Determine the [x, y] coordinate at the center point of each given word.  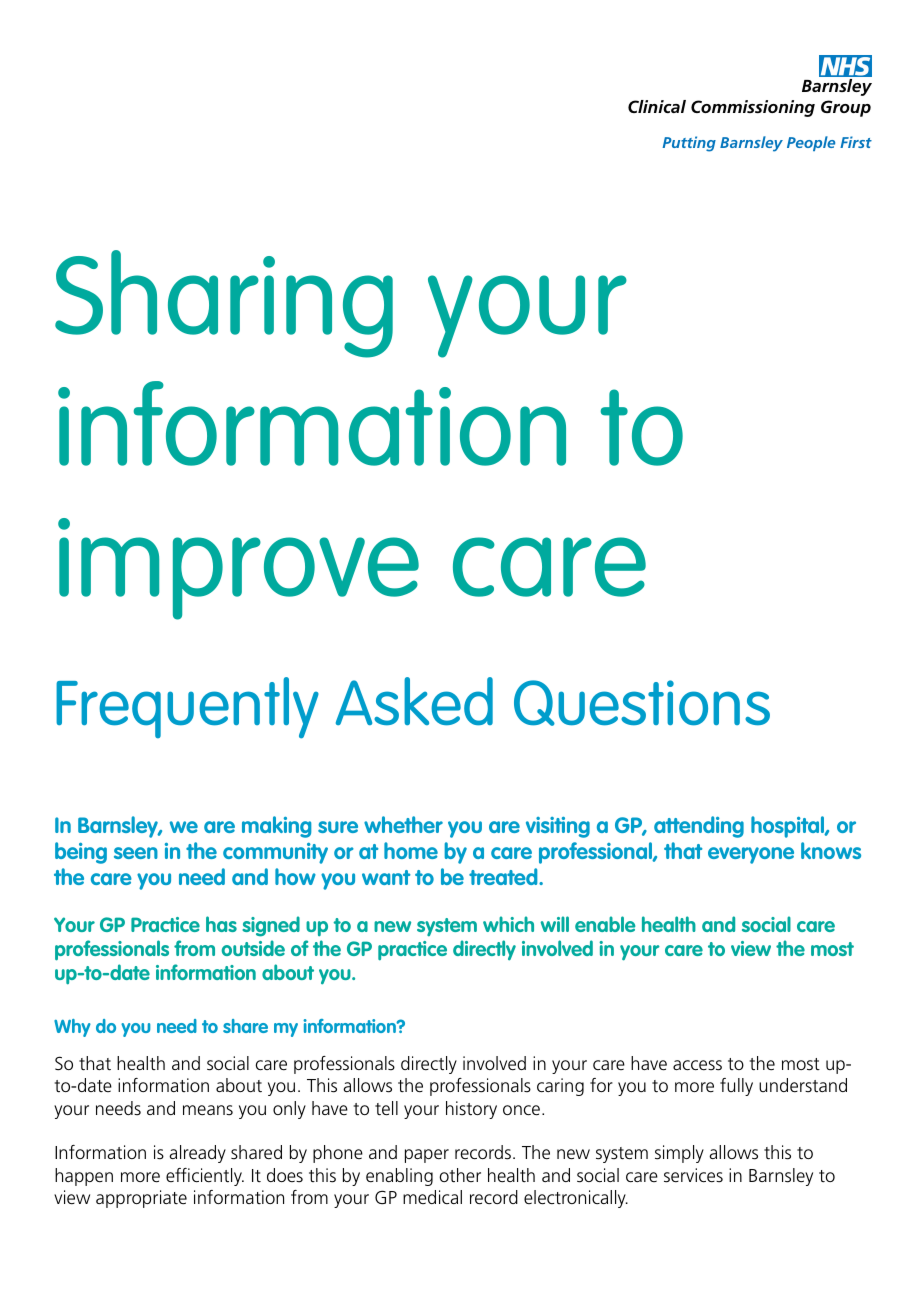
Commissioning [753, 108]
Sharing [224, 304]
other [460, 1175]
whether [403, 824]
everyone [751, 855]
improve [238, 569]
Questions [642, 703]
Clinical [657, 106]
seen [136, 853]
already [197, 1154]
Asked [414, 701]
